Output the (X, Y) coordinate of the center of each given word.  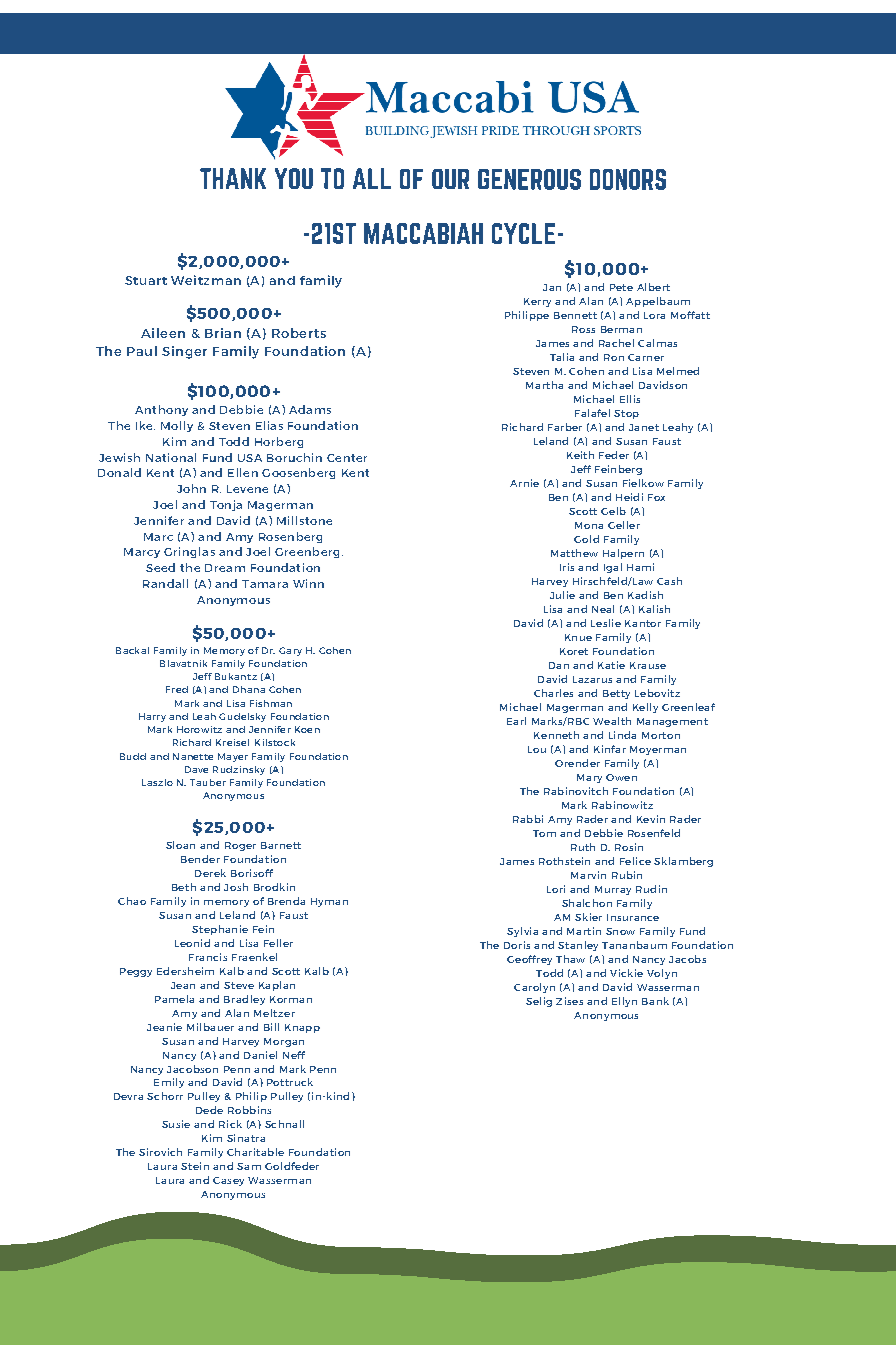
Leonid (192, 943)
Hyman (329, 902)
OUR (450, 179)
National (171, 457)
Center (347, 458)
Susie (176, 1124)
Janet (644, 427)
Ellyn (624, 1002)
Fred (177, 689)
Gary (290, 651)
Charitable (255, 1152)
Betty (616, 694)
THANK (233, 178)
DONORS (628, 179)
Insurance (633, 917)
